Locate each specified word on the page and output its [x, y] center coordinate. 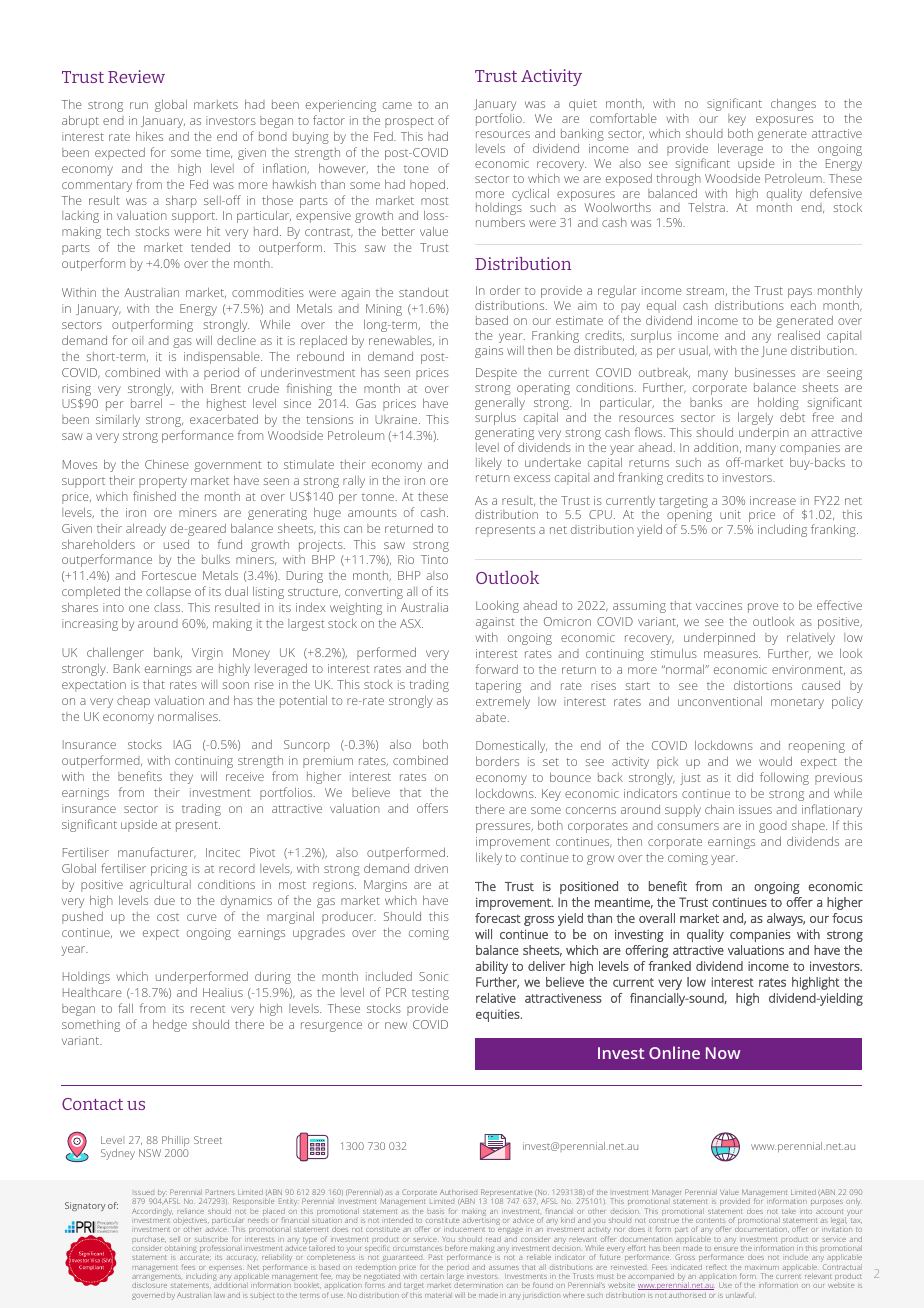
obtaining [181, 1251]
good [773, 827]
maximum [762, 1268]
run [139, 105]
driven [431, 868]
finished [154, 496]
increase [773, 500]
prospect [409, 122]
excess [532, 478]
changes [793, 104]
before [456, 1248]
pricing [169, 870]
